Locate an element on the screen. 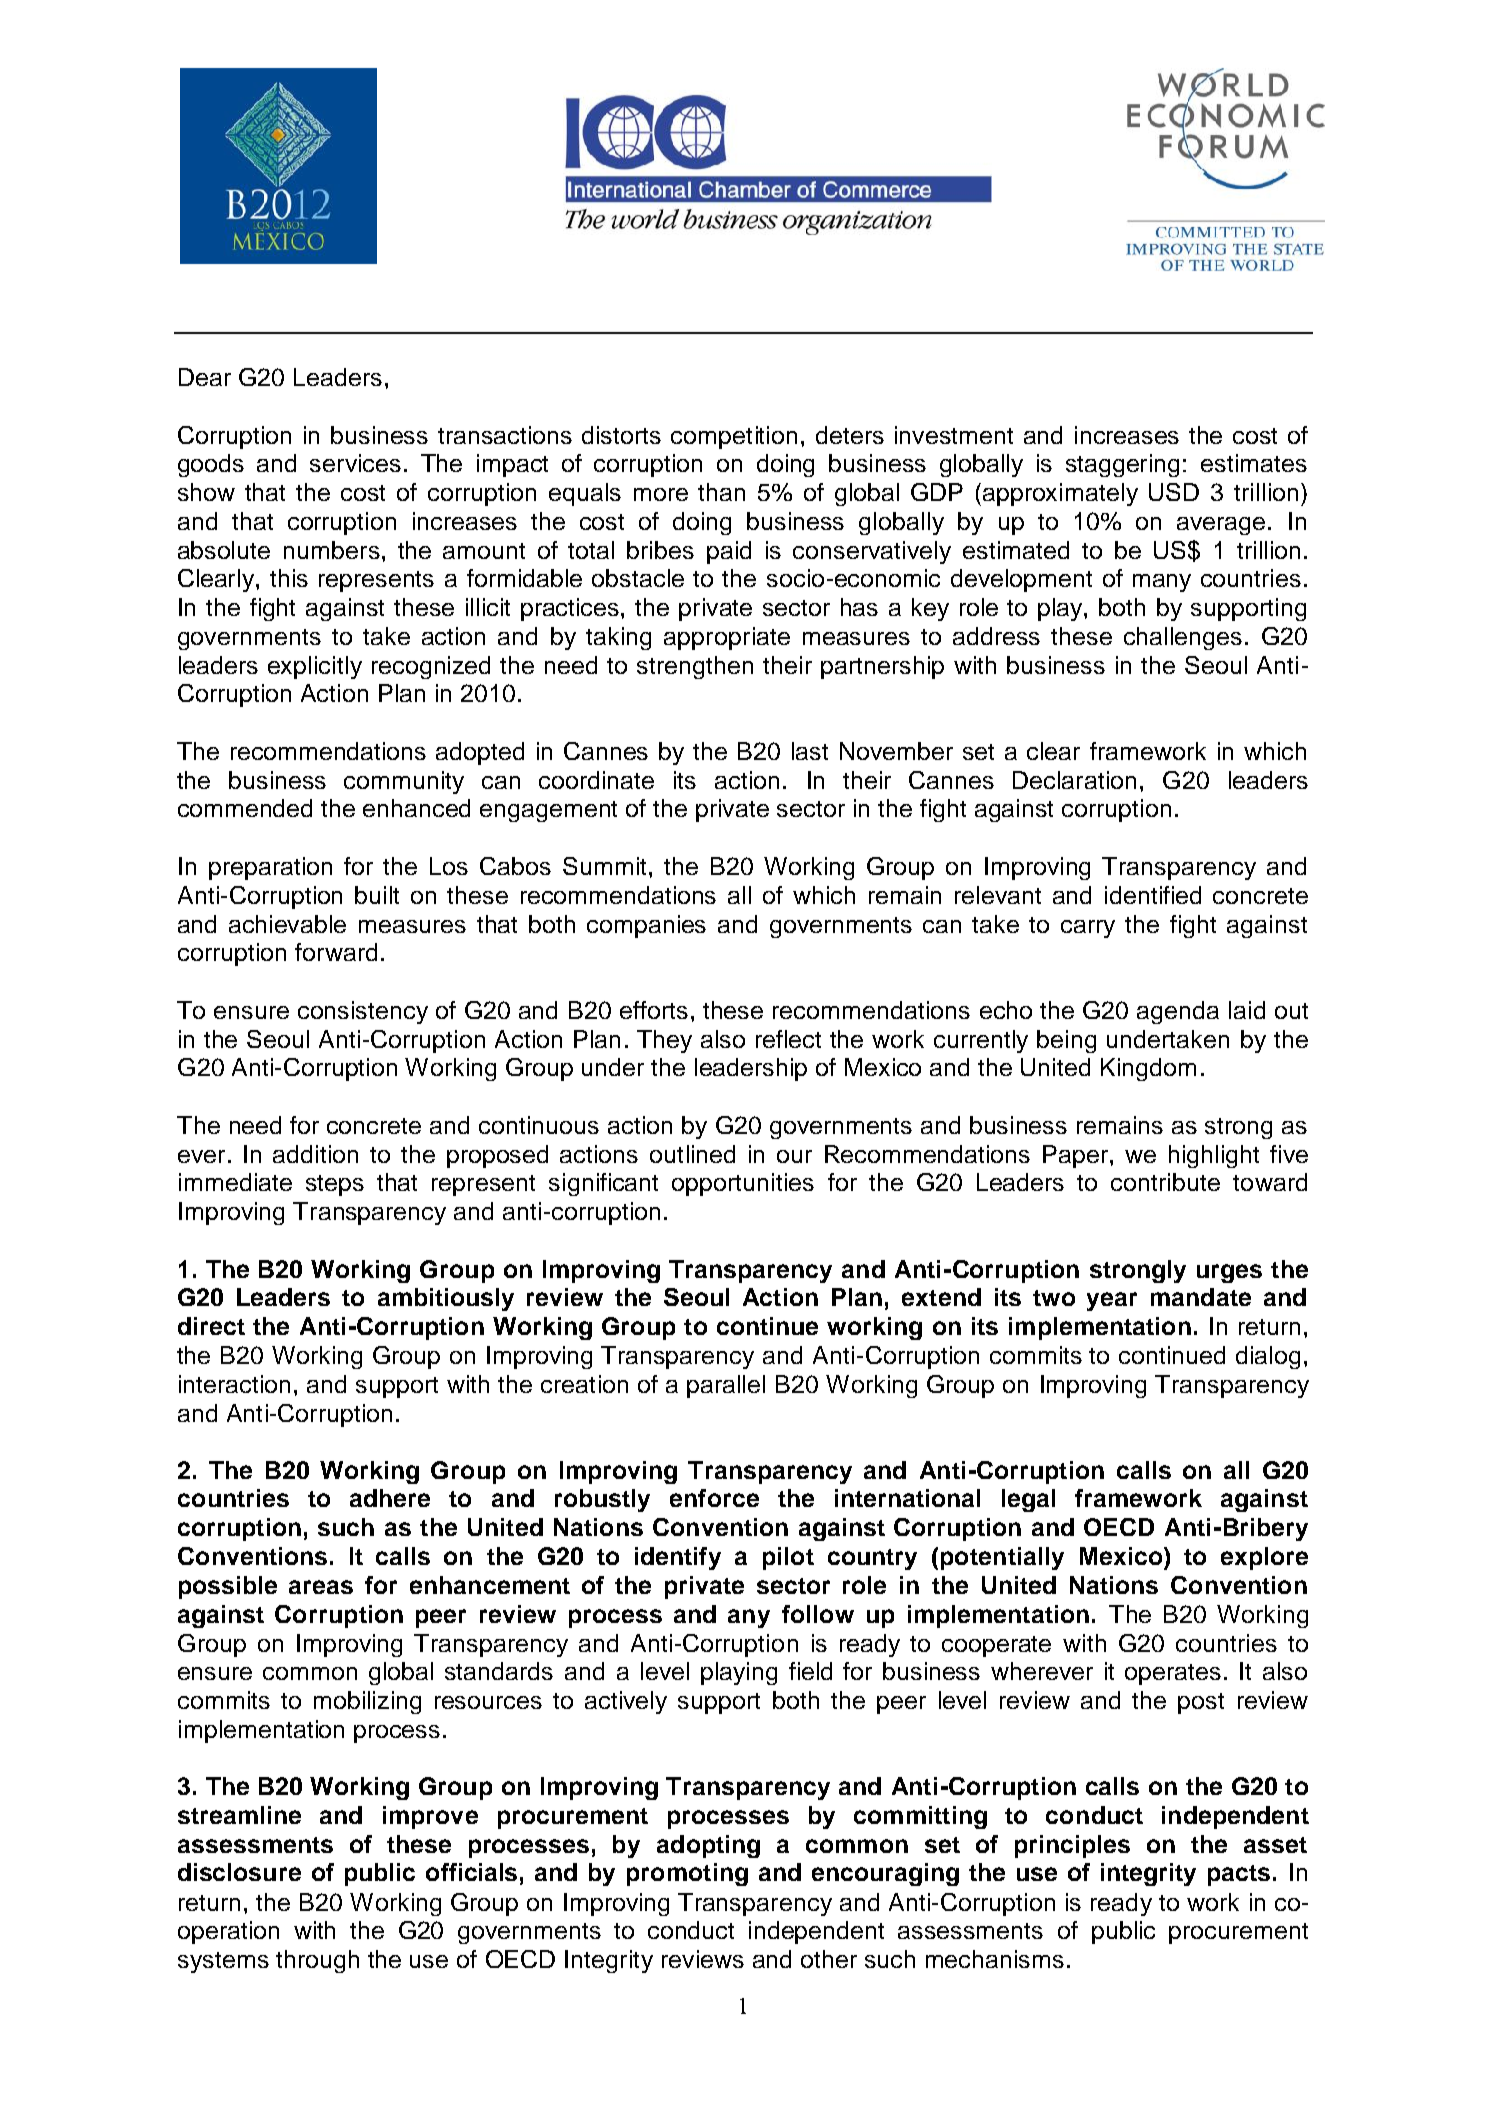 The image size is (1489, 2106). promoting is located at coordinates (687, 1874).
